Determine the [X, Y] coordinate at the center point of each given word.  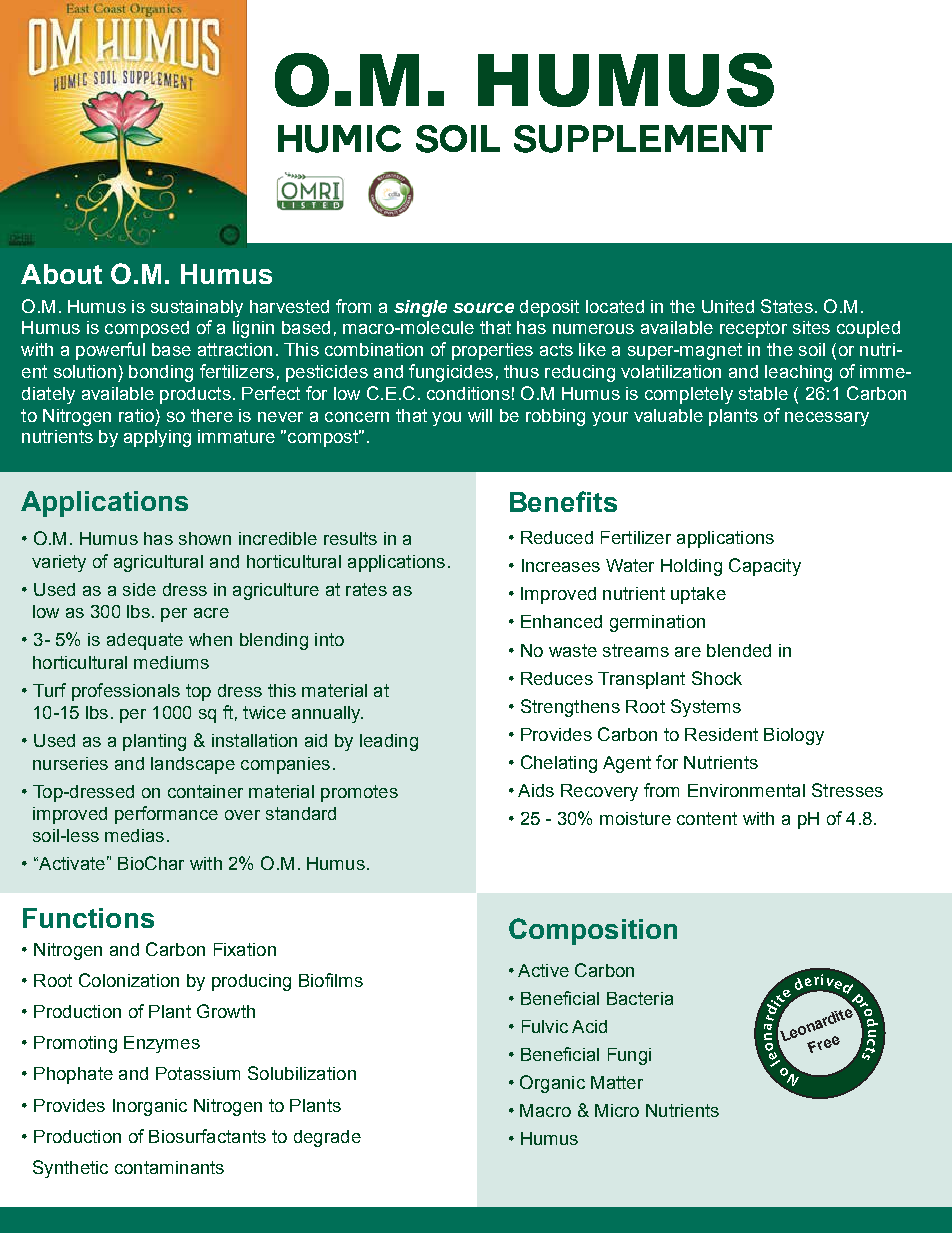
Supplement [643, 139]
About [61, 274]
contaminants [169, 1167]
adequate [145, 641]
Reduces [557, 678]
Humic [339, 139]
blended [739, 650]
